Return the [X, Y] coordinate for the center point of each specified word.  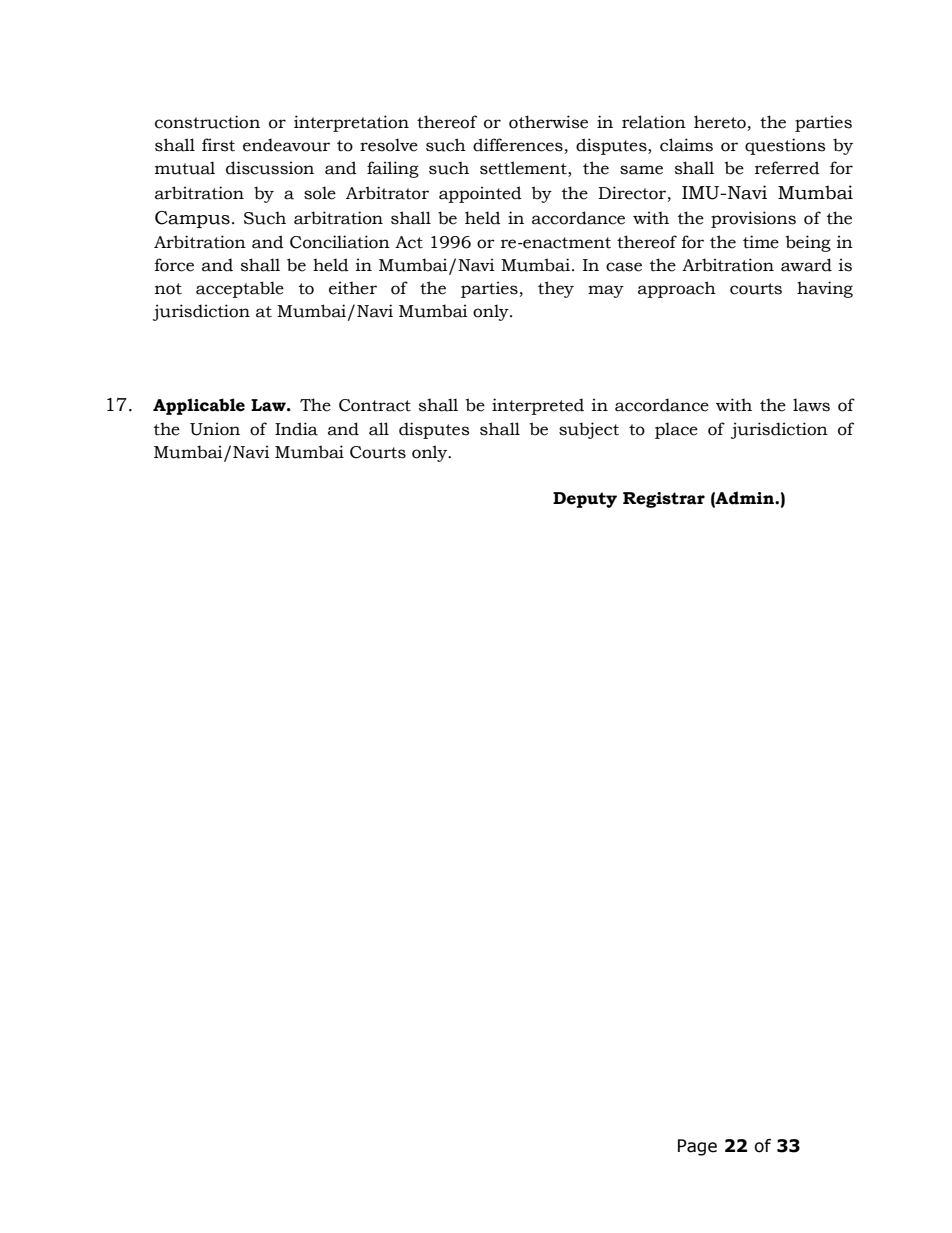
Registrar [664, 500]
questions [785, 146]
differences [518, 145]
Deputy [585, 500]
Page [697, 1147]
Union [215, 429]
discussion [270, 168]
